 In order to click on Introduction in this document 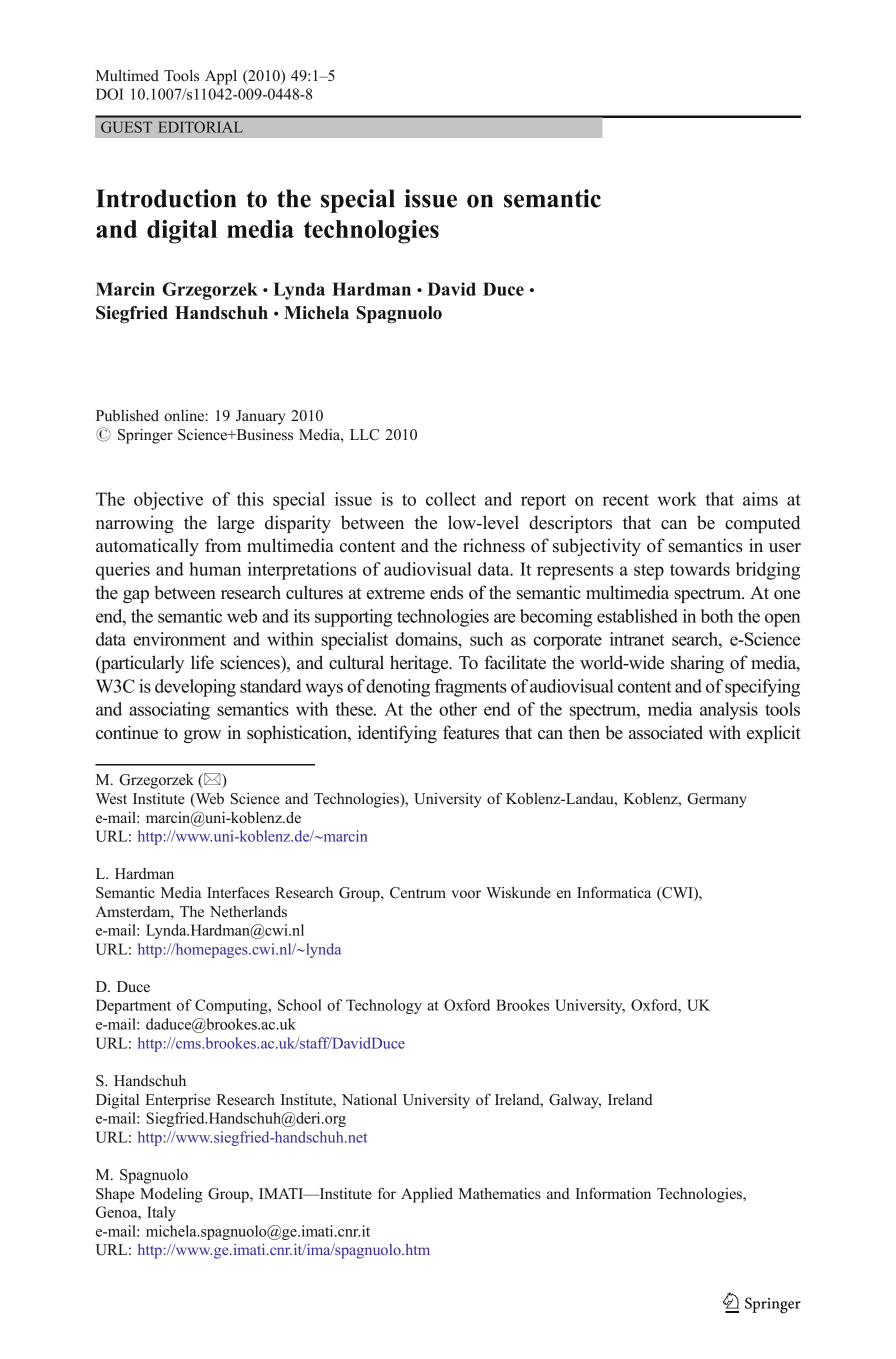, I will do `click(166, 198)`.
